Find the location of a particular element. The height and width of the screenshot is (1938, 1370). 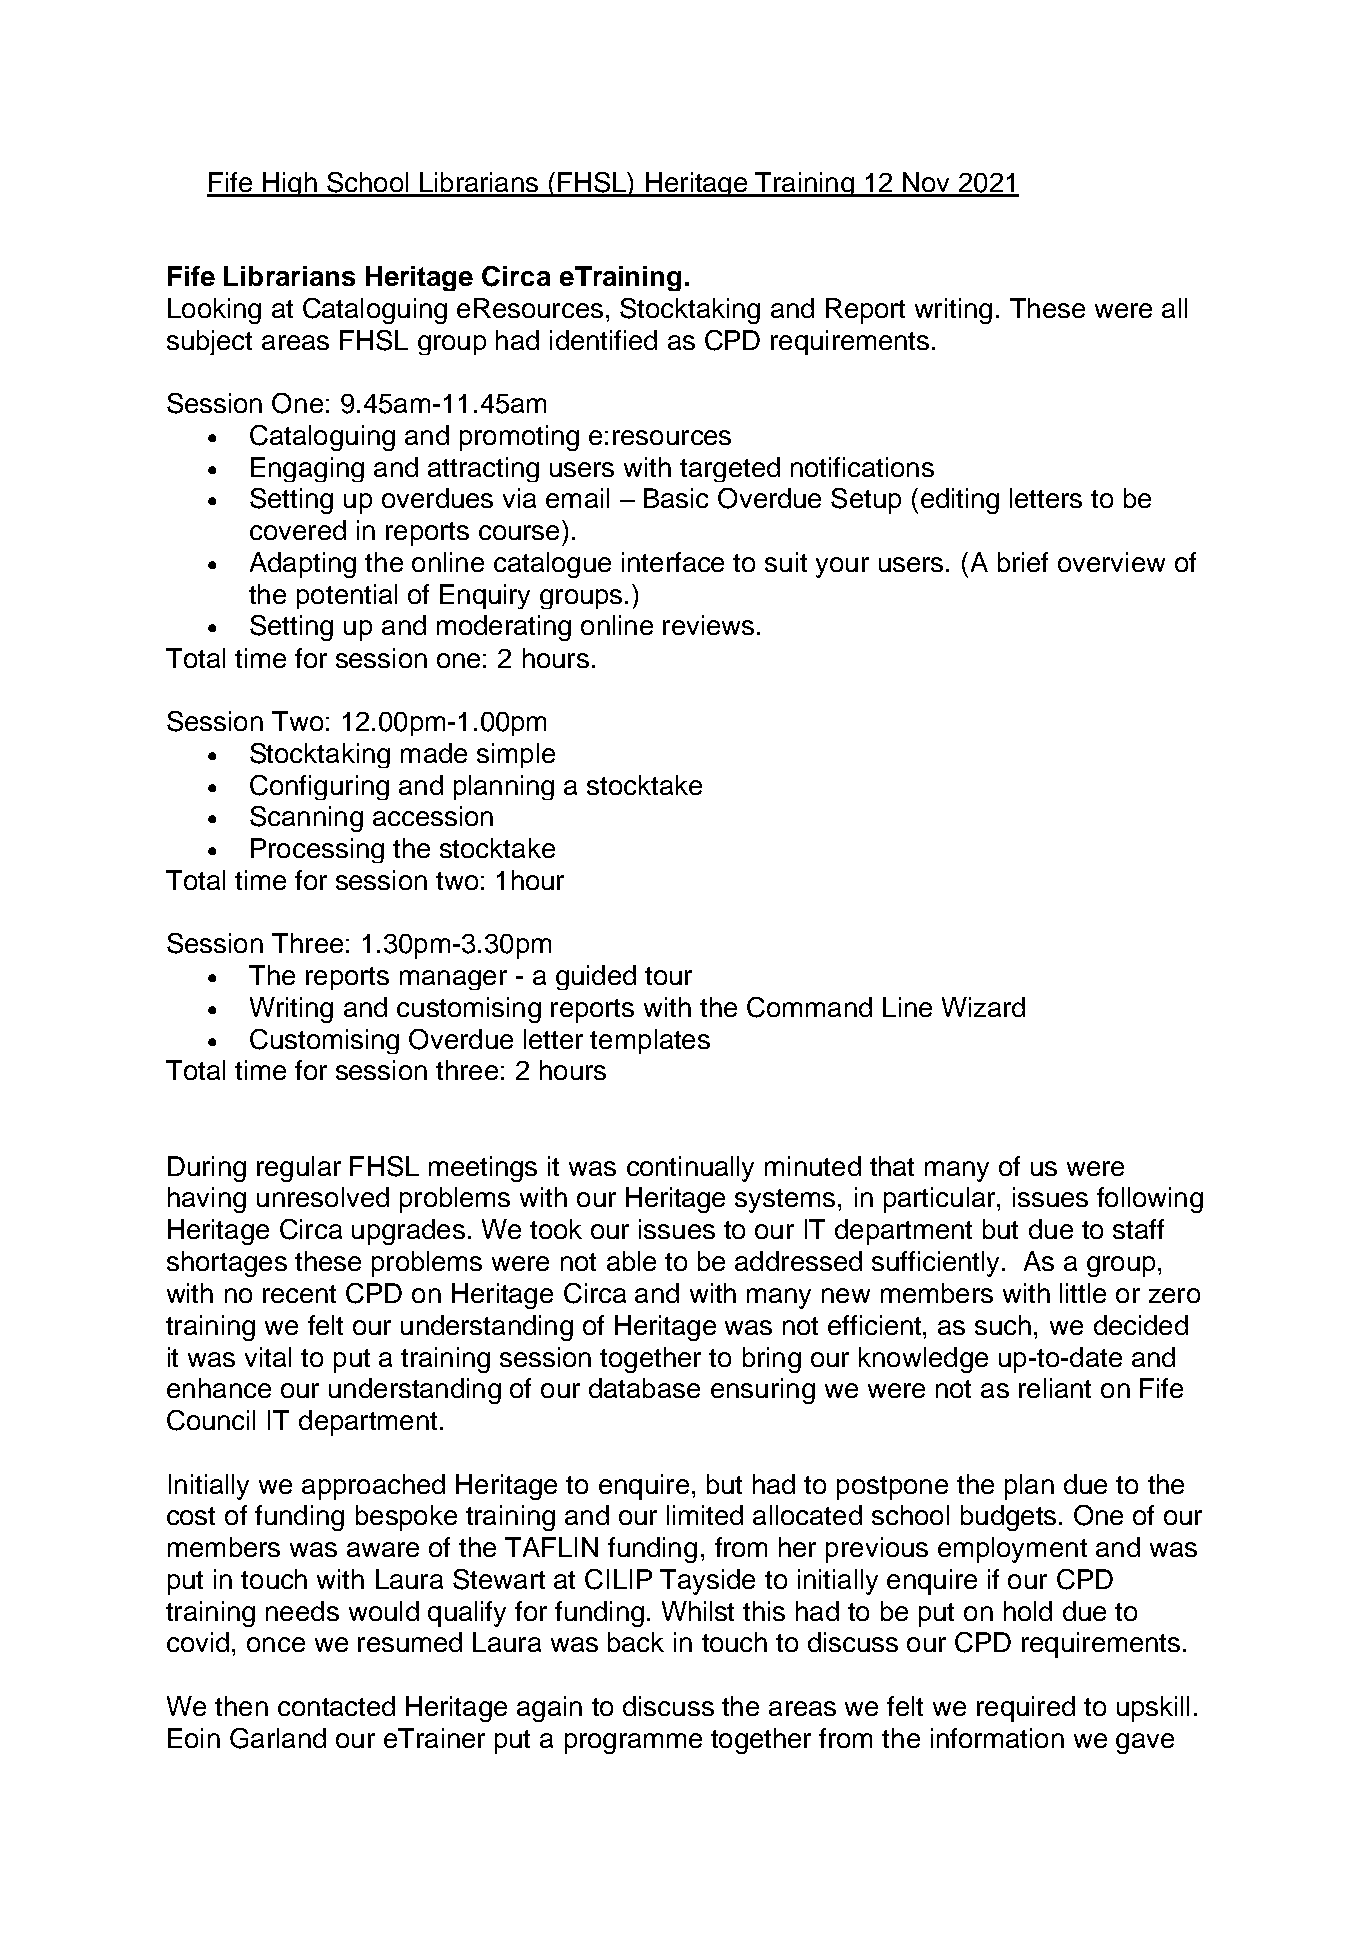

brief is located at coordinates (1023, 562).
